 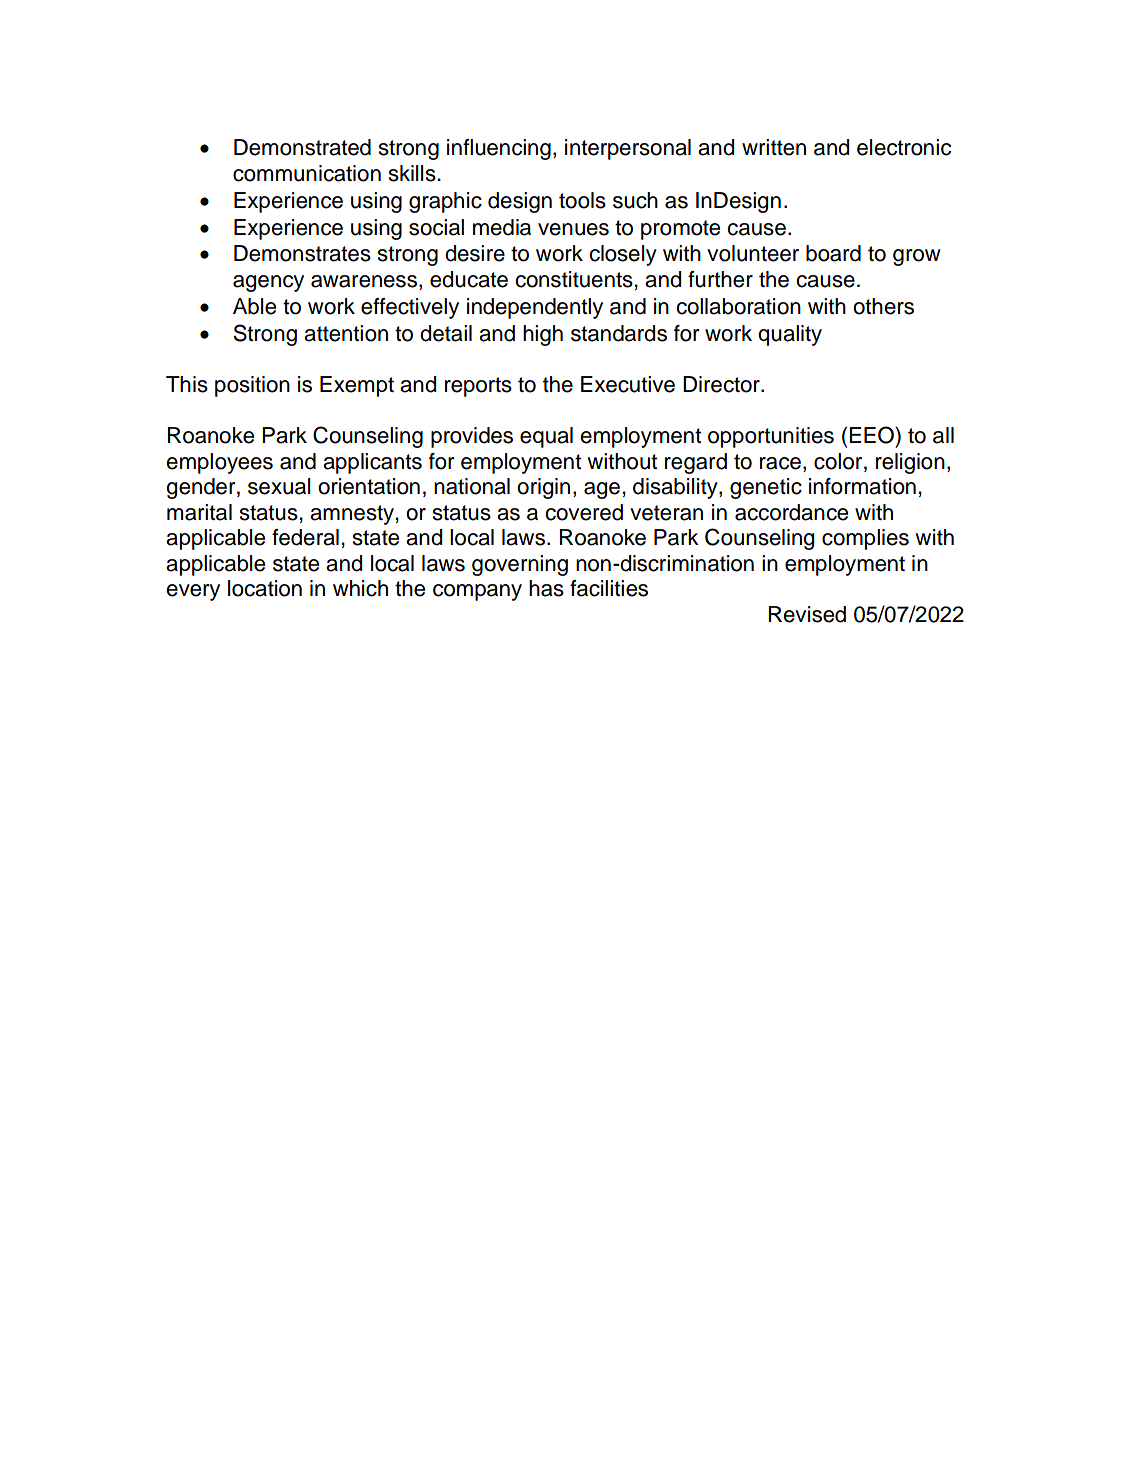 What do you see at coordinates (628, 384) in the screenshot?
I see `Executive` at bounding box center [628, 384].
